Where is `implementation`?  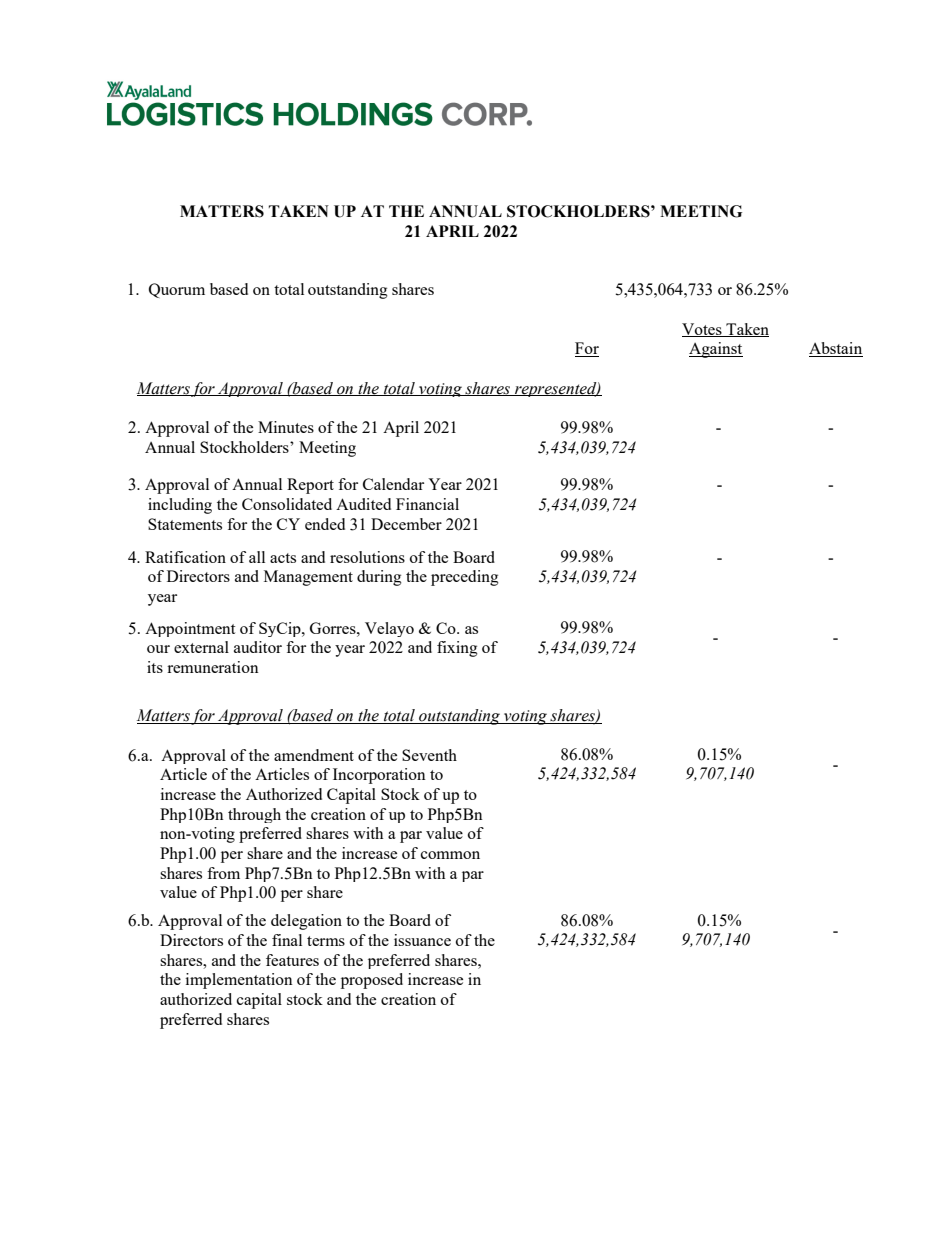 implementation is located at coordinates (239, 981).
